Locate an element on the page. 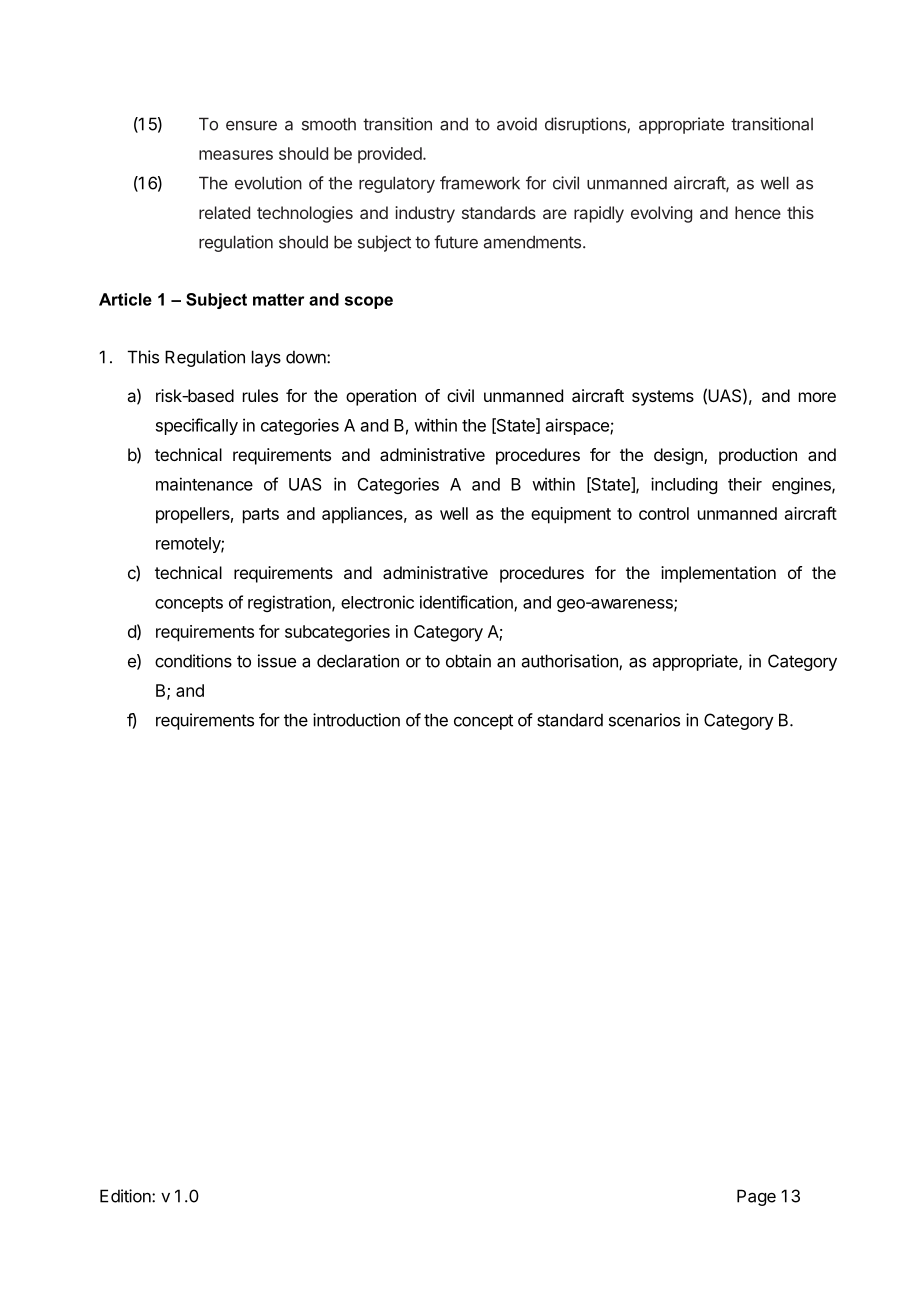 Image resolution: width=924 pixels, height=1308 pixels. implementation is located at coordinates (718, 574).
